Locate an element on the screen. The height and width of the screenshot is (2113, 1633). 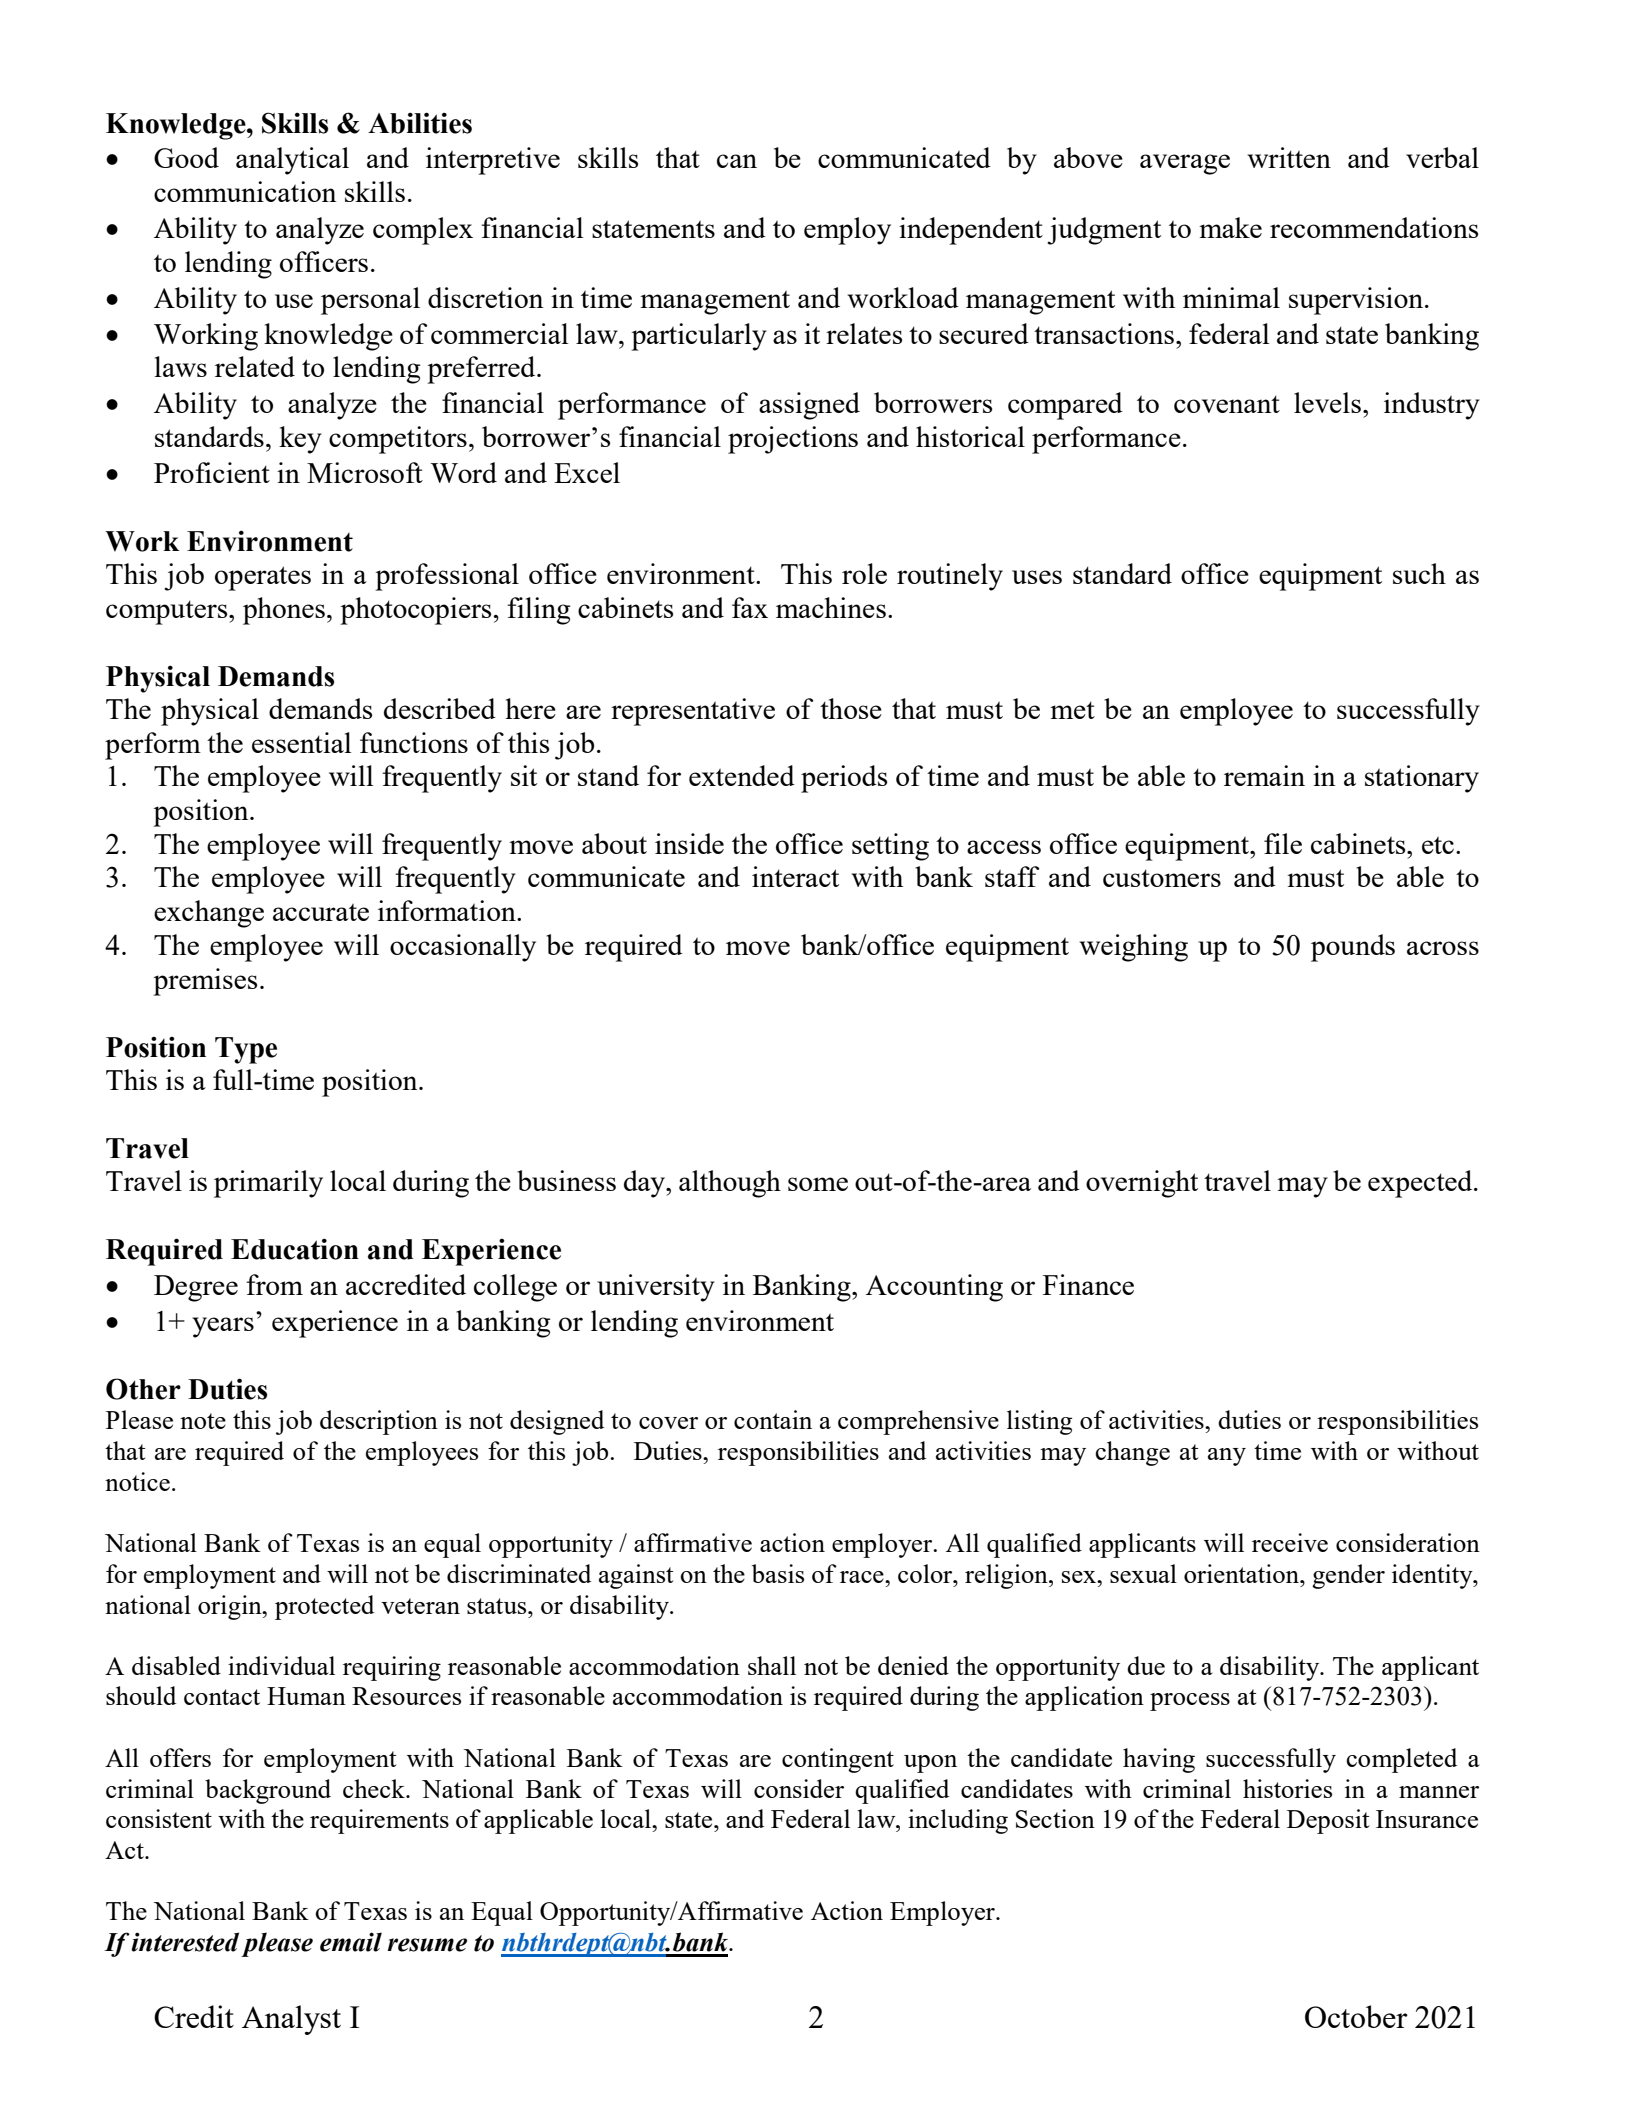
extended is located at coordinates (742, 775).
